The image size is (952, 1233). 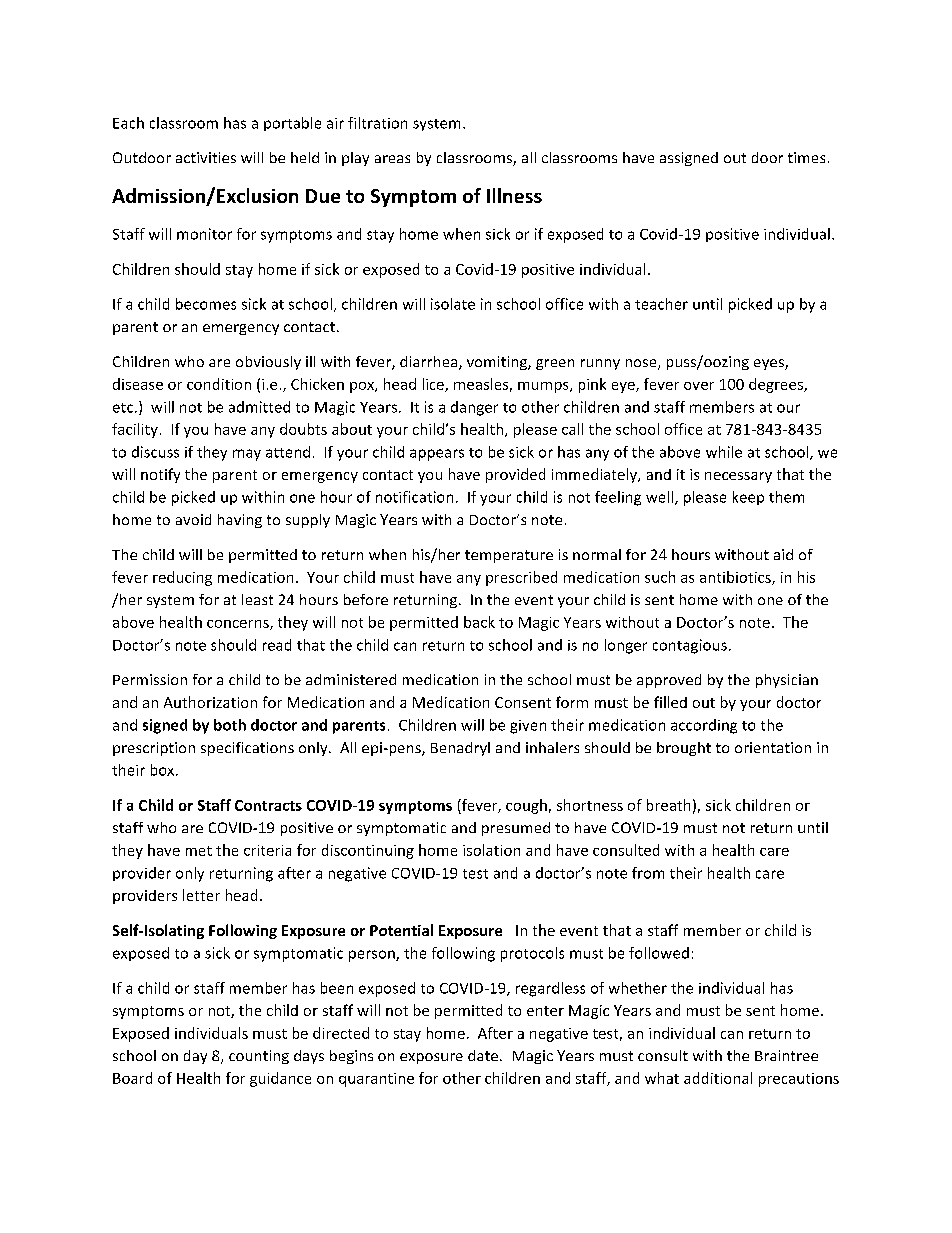 I want to click on back, so click(x=479, y=622).
